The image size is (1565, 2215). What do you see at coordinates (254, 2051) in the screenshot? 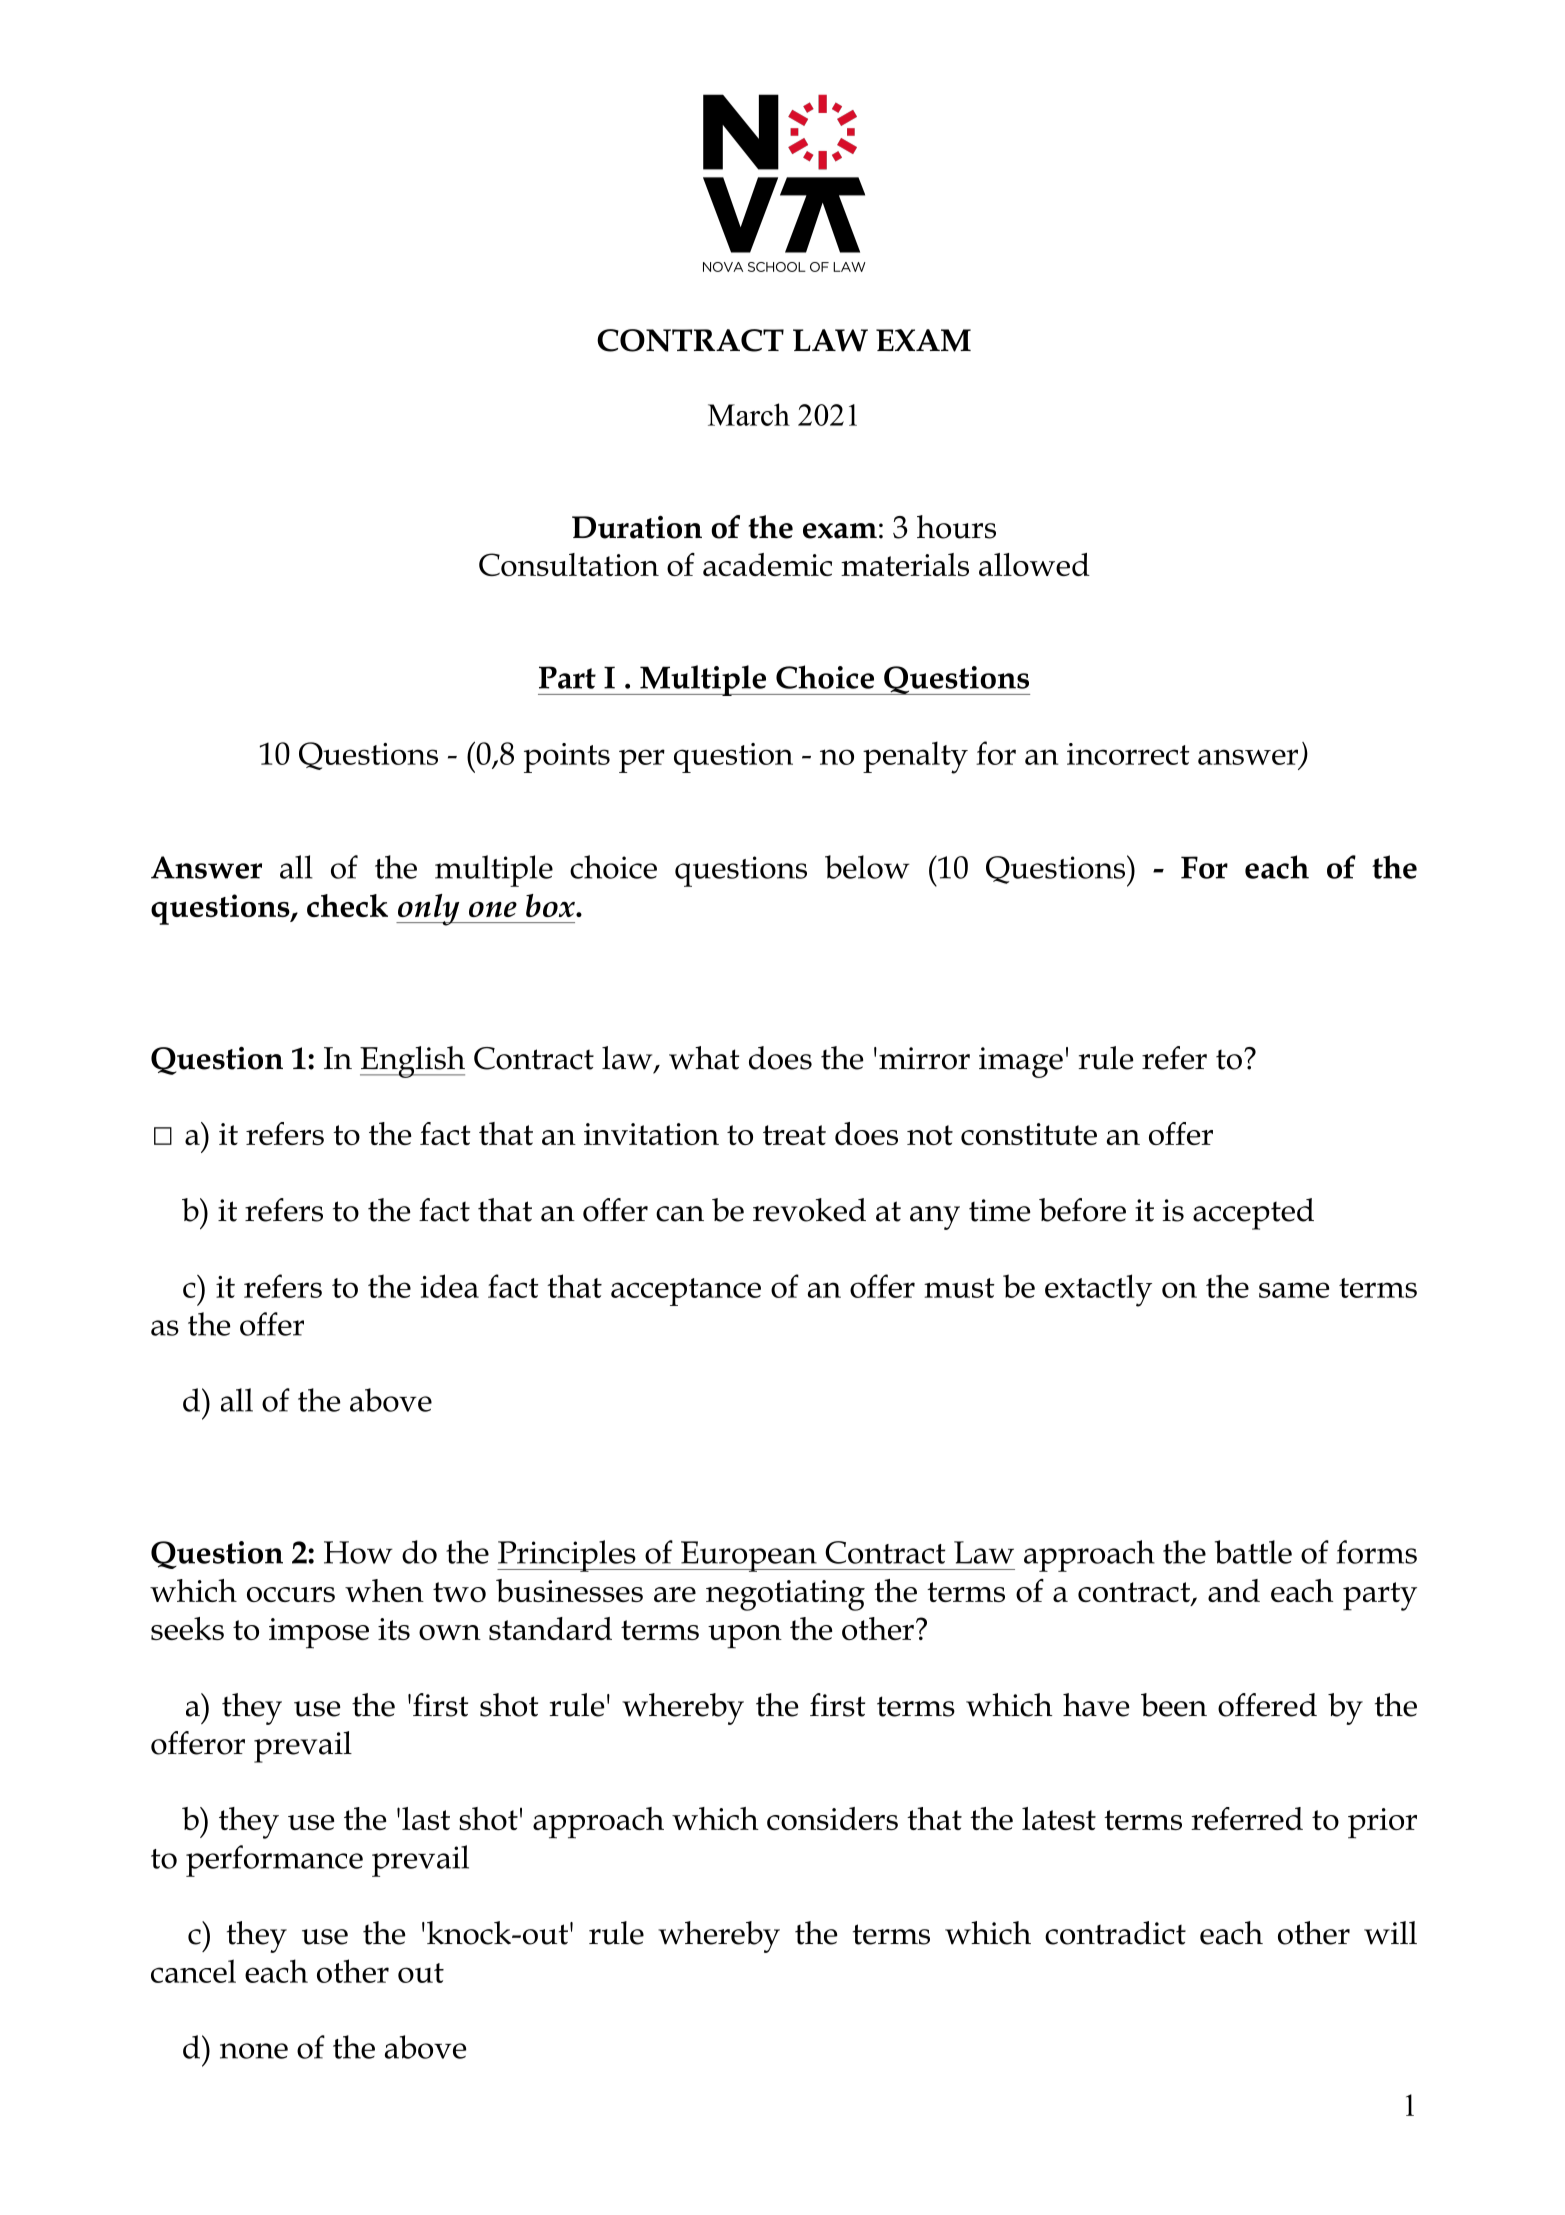
I see `none` at bounding box center [254, 2051].
